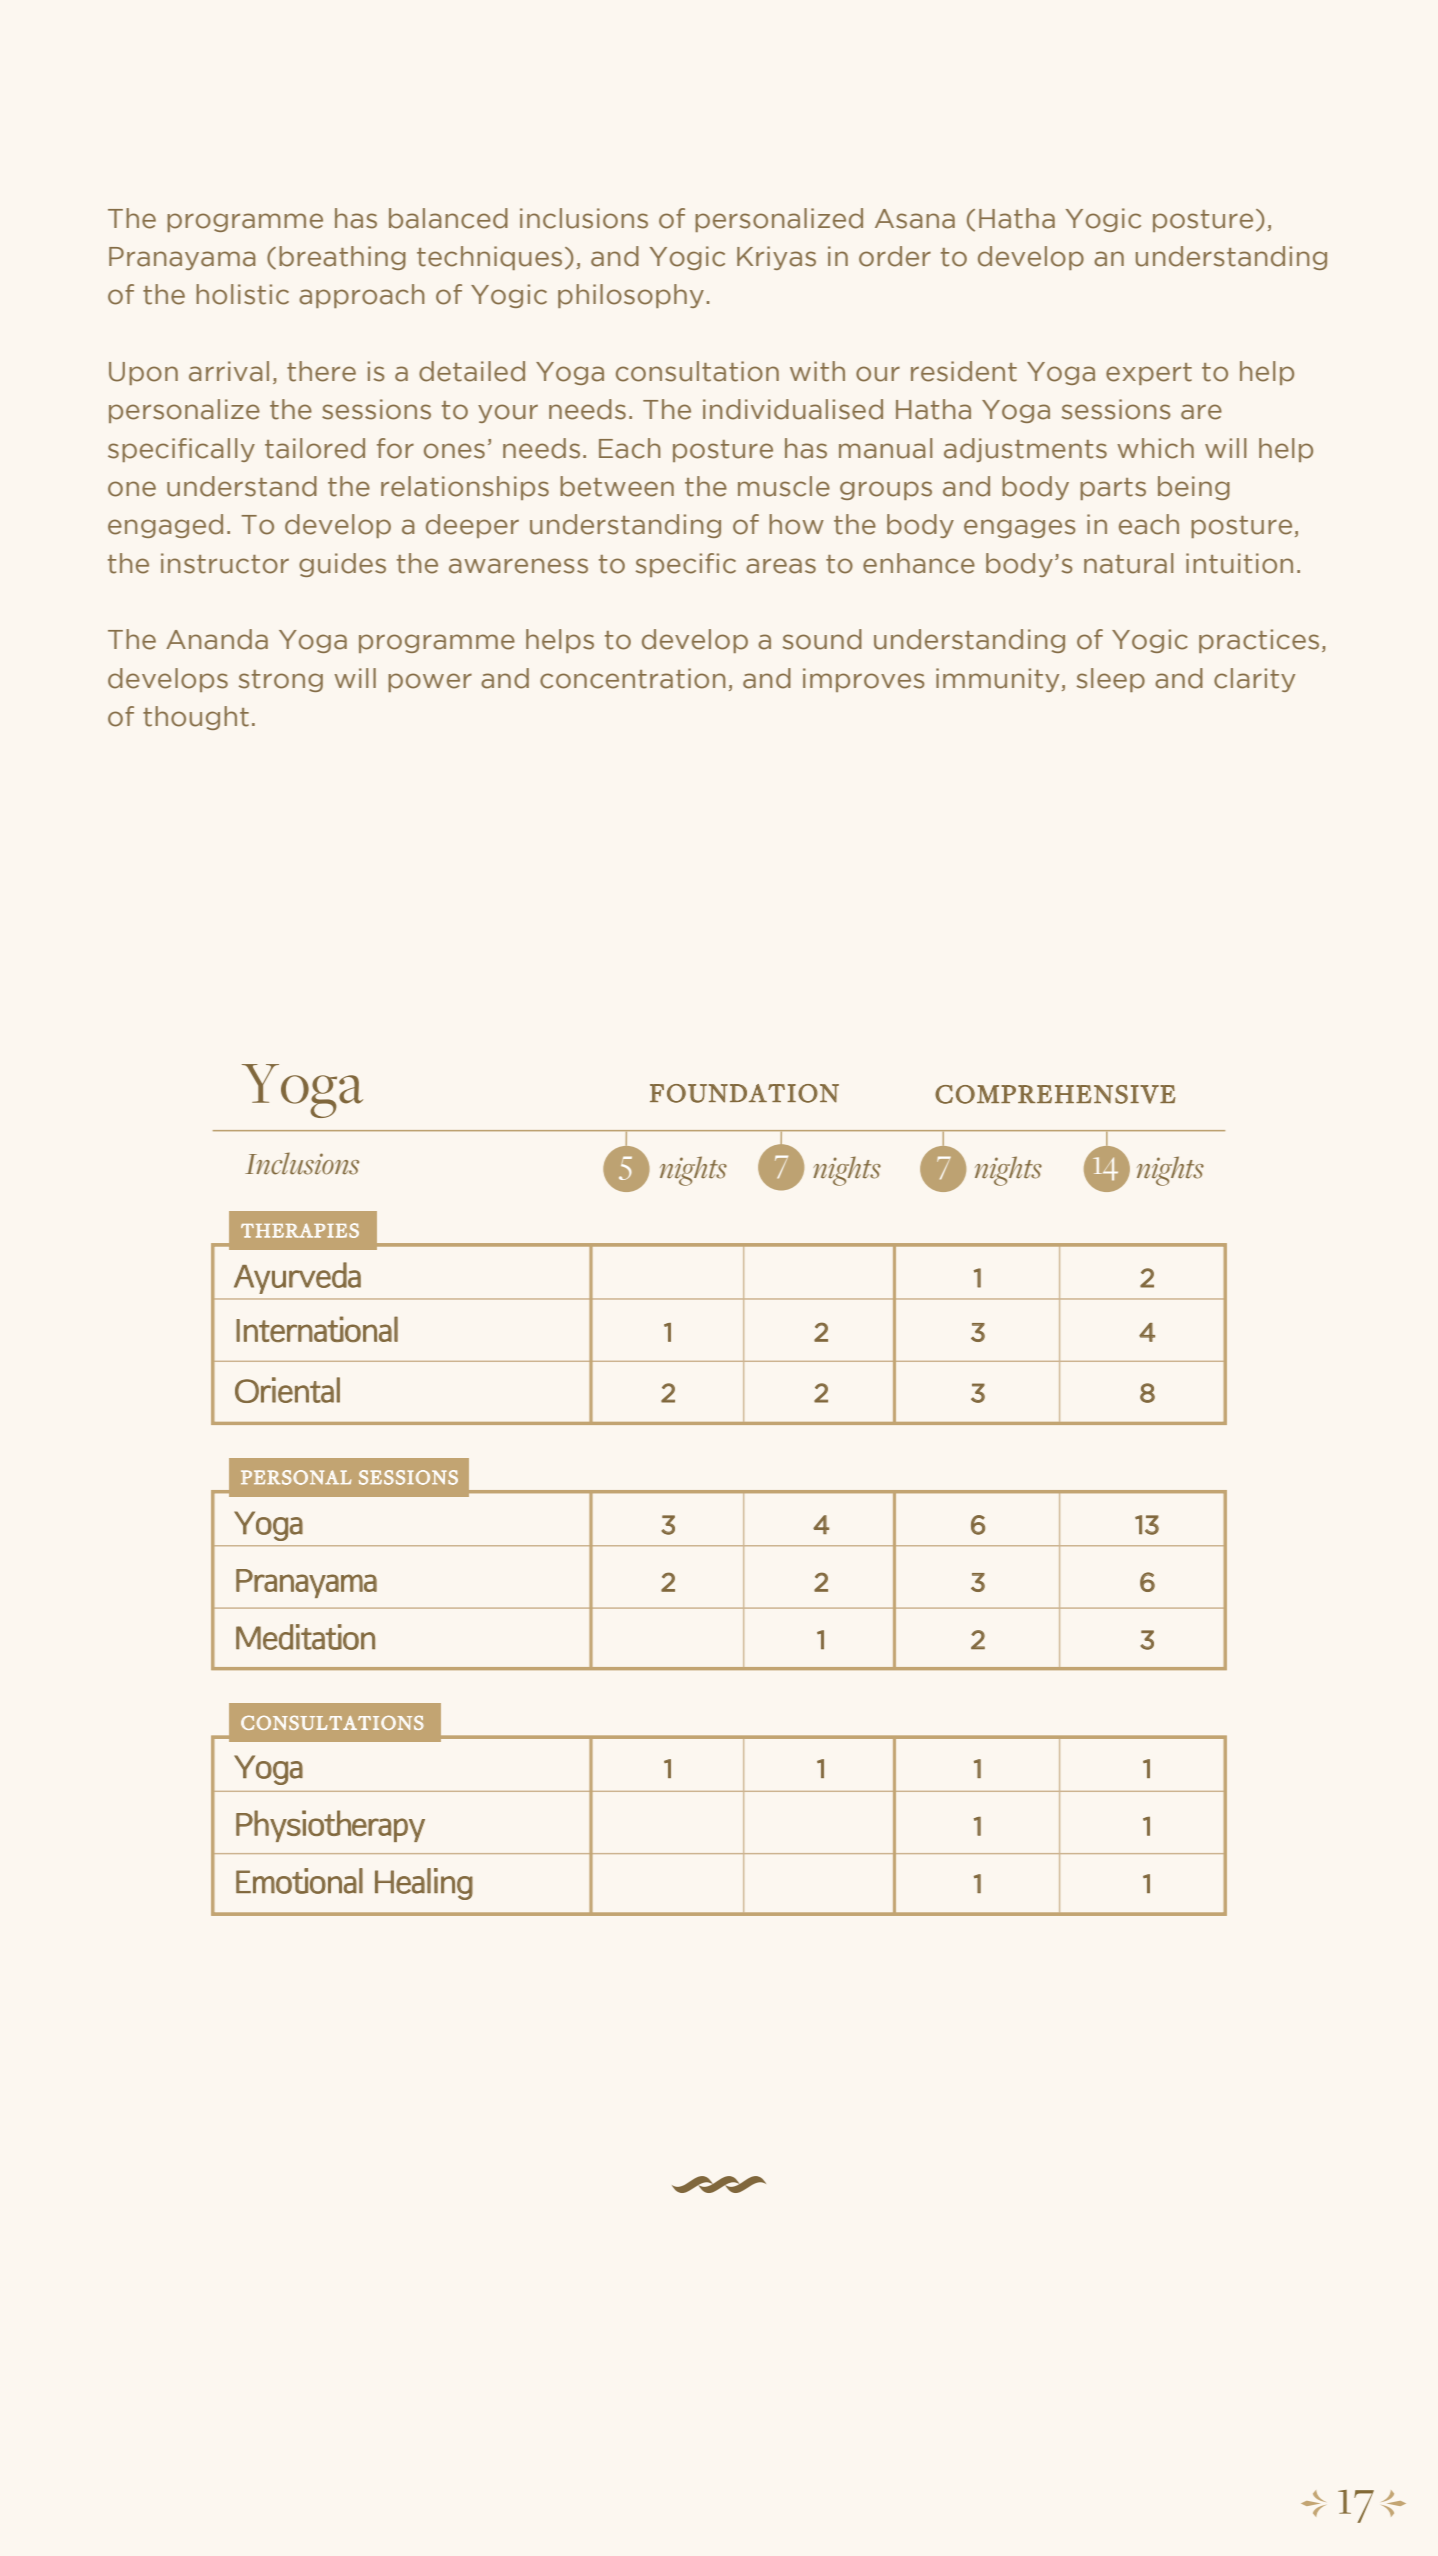 The width and height of the image is (1438, 2556). I want to click on philosophy, so click(631, 296).
